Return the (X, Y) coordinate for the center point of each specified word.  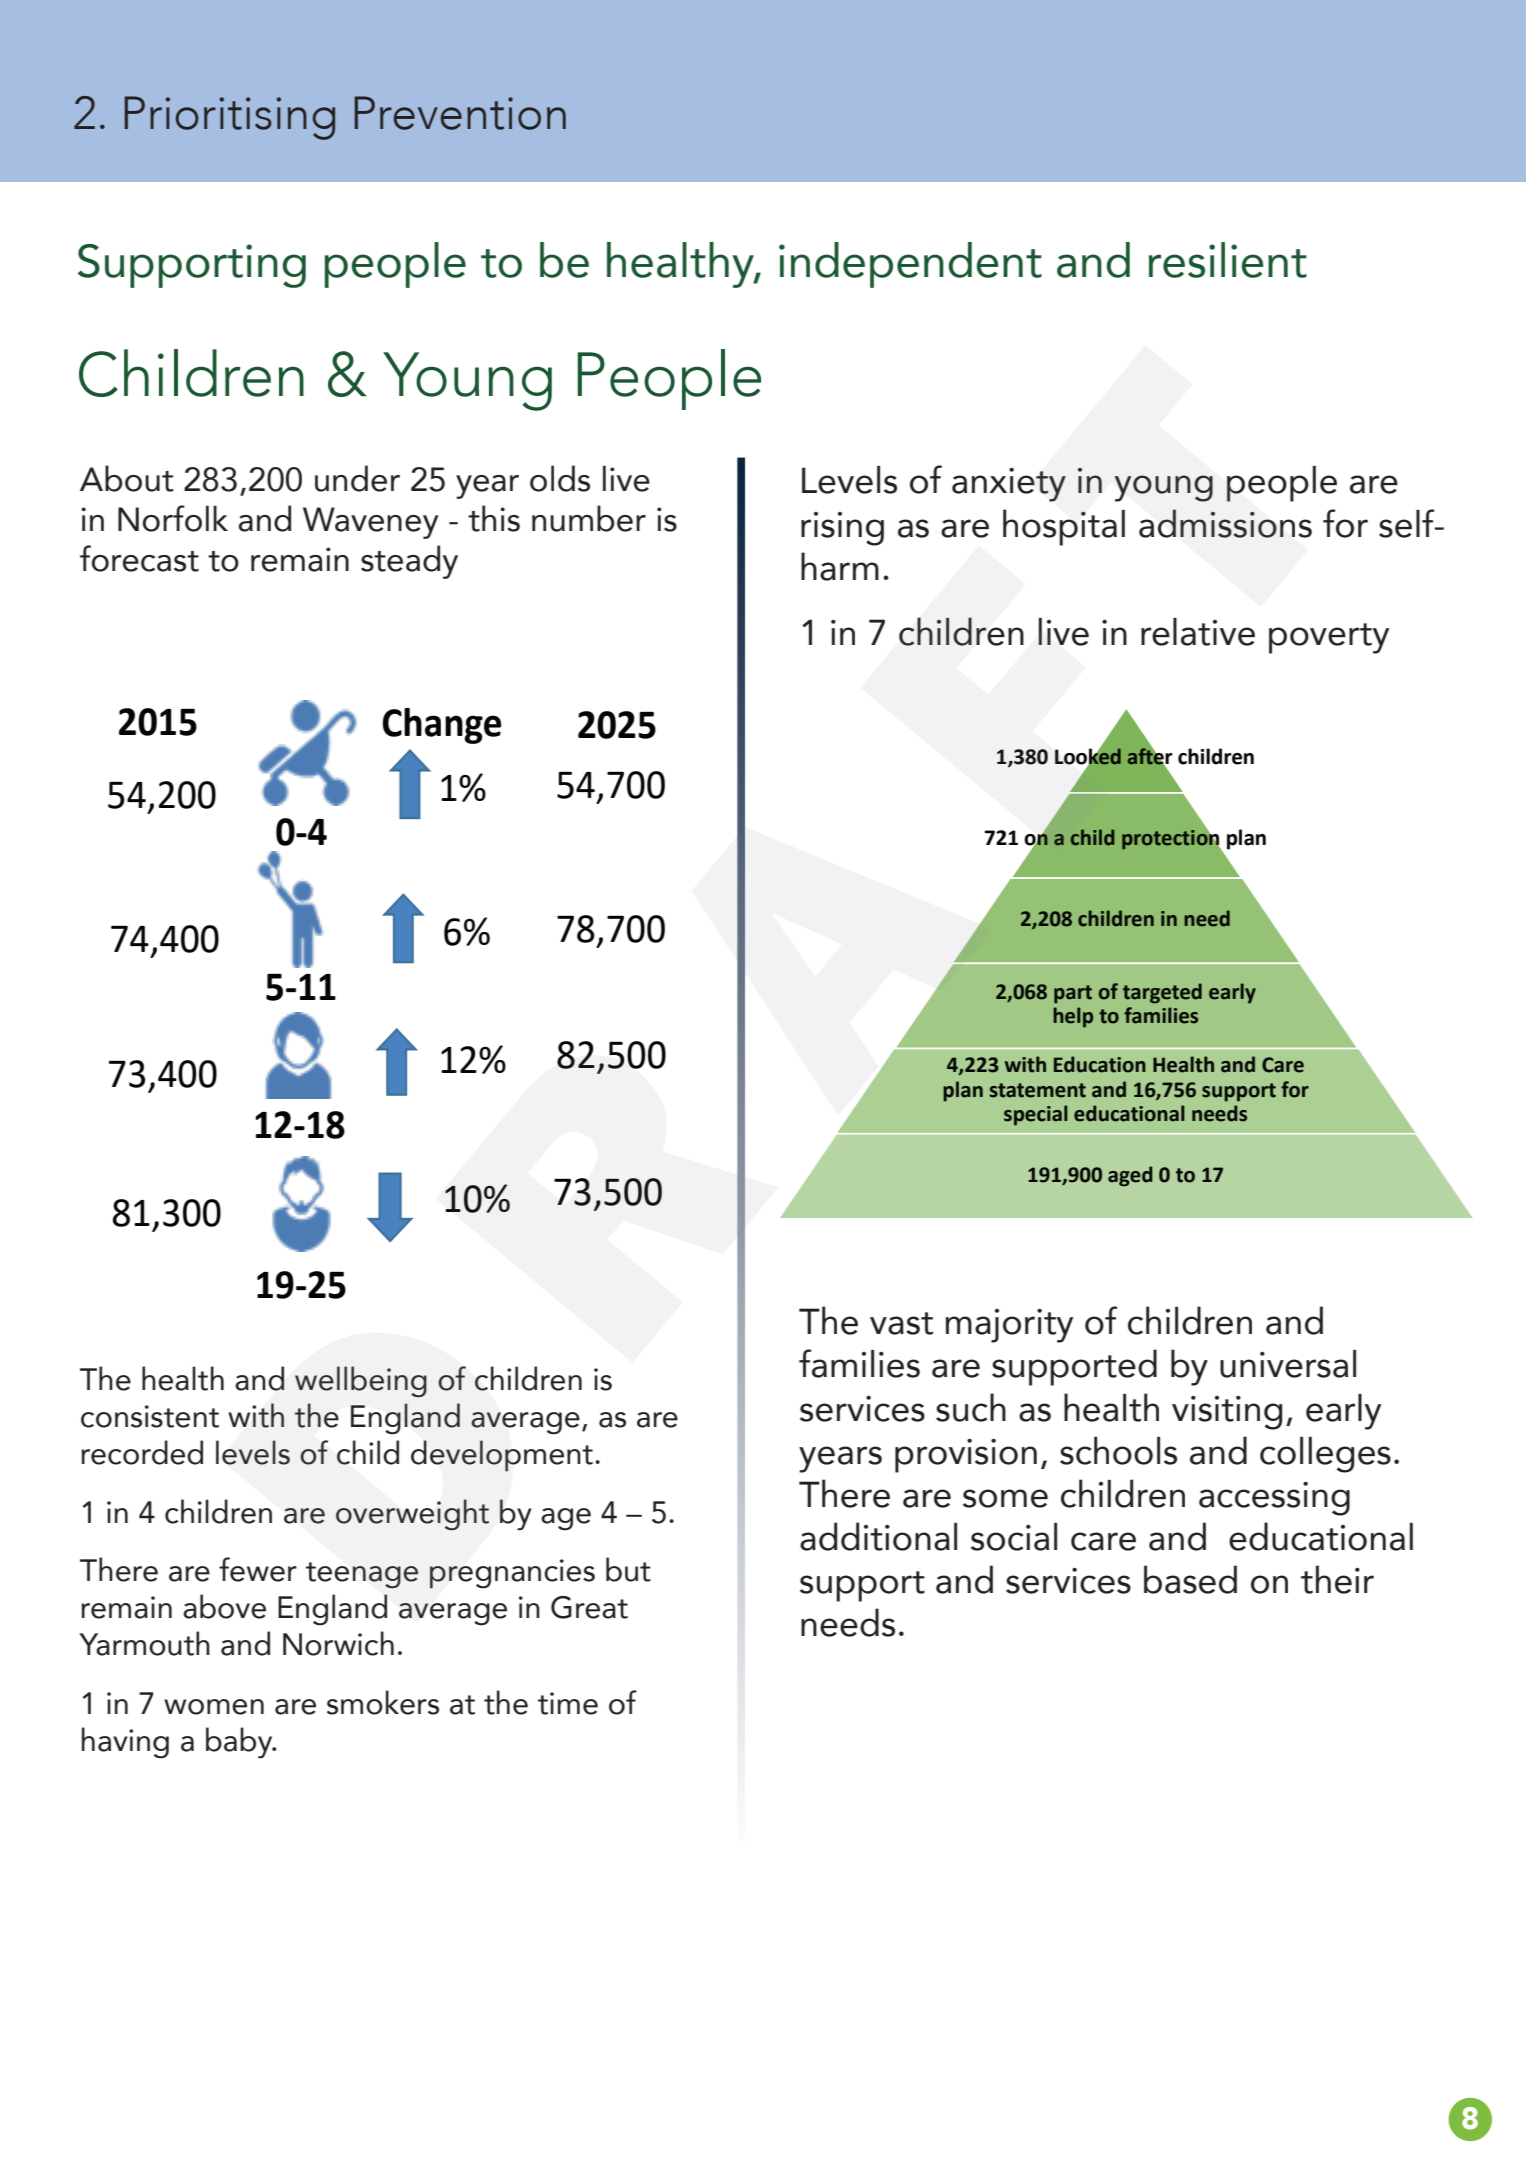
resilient (1228, 260)
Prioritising (230, 118)
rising (842, 529)
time (568, 1703)
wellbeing (361, 1381)
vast (901, 1323)
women (214, 1707)
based (1190, 1579)
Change (442, 726)
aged (1130, 1176)
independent (910, 265)
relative (1198, 632)
